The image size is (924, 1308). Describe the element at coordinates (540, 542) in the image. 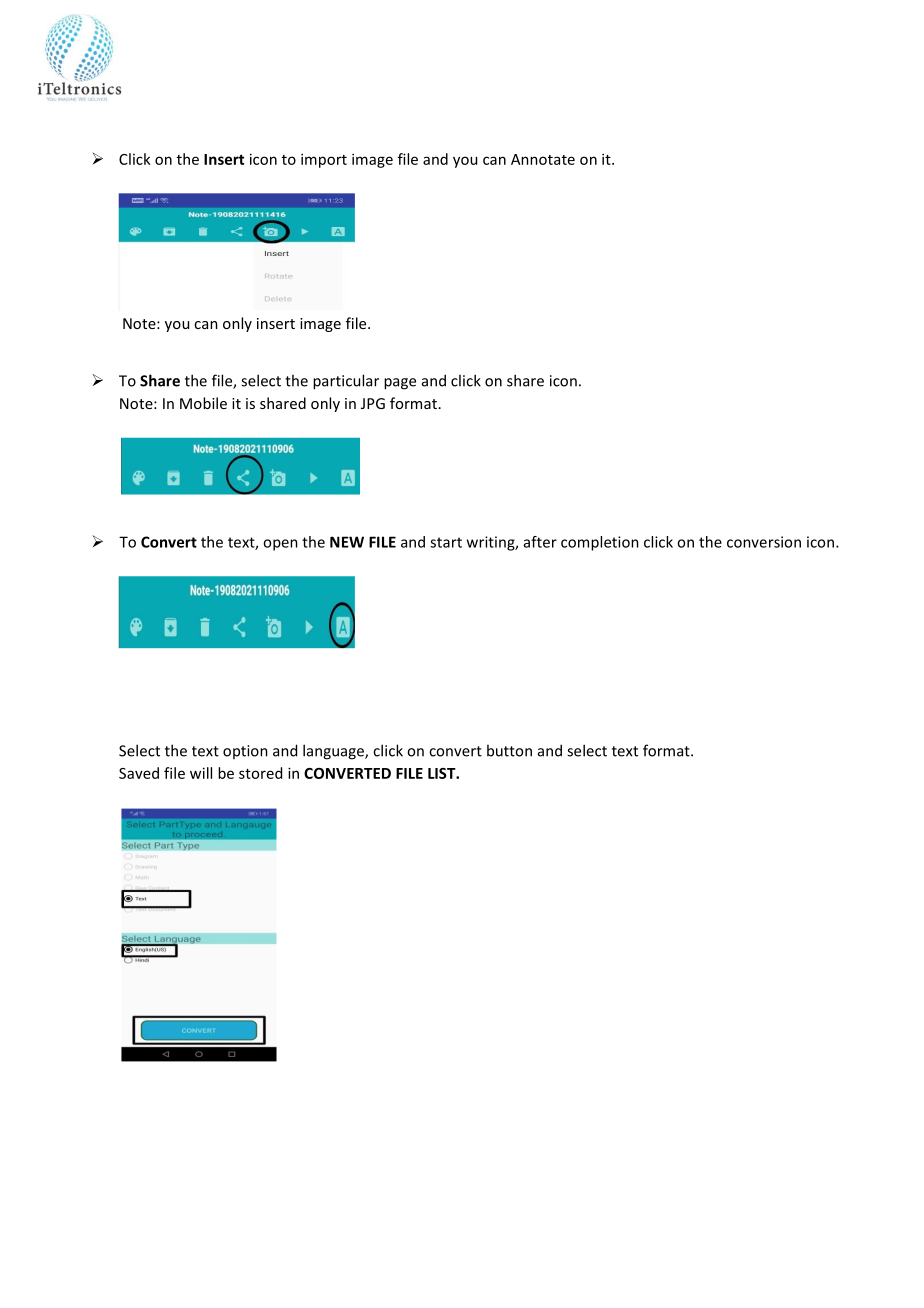

I see `after` at that location.
